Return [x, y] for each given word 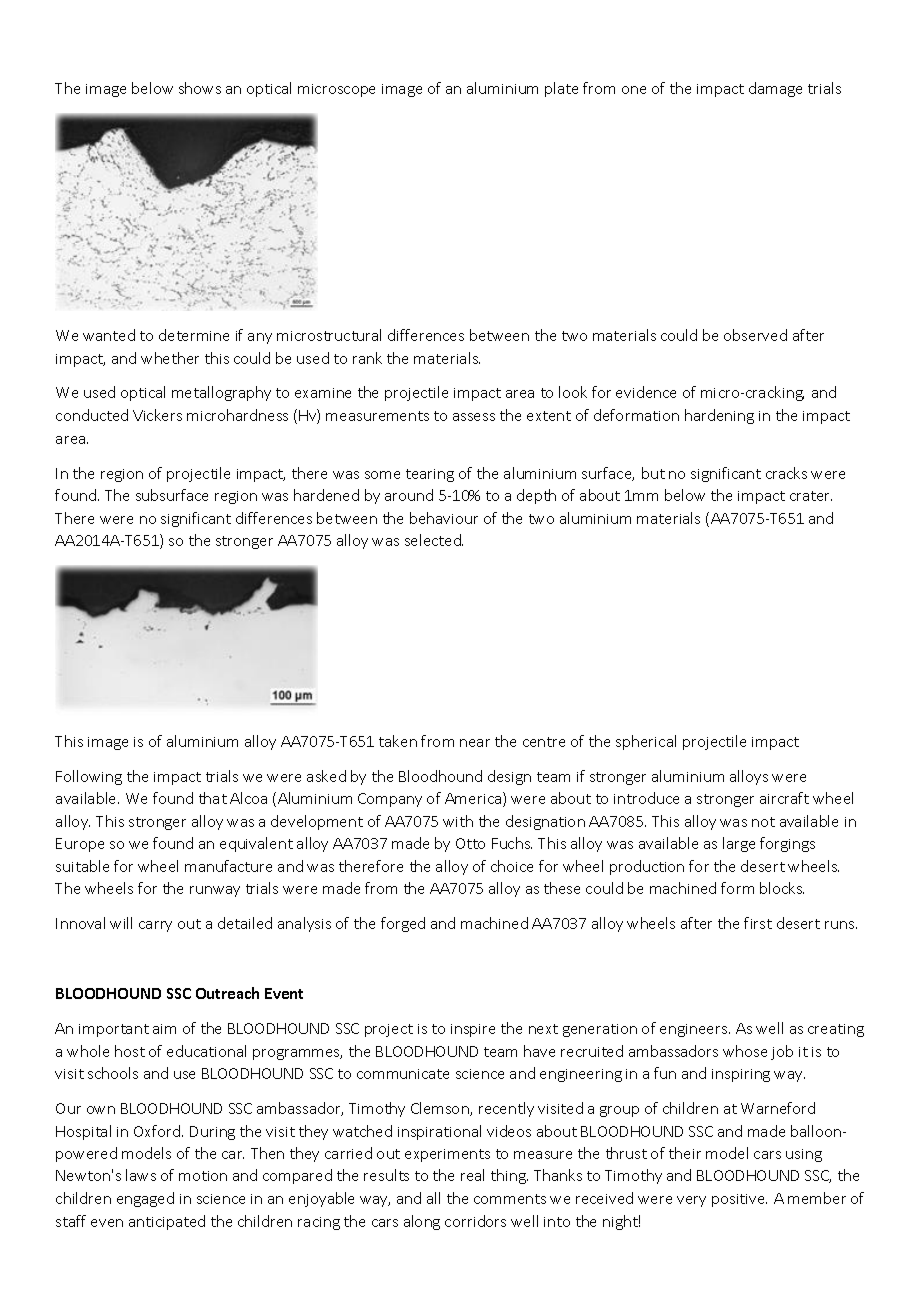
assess [474, 417]
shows [200, 88]
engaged [145, 1199]
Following [89, 777]
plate [561, 89]
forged [403, 924]
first [758, 923]
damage [775, 89]
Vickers [157, 415]
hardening [719, 416]
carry [155, 926]
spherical [646, 742]
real [472, 1175]
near [475, 743]
